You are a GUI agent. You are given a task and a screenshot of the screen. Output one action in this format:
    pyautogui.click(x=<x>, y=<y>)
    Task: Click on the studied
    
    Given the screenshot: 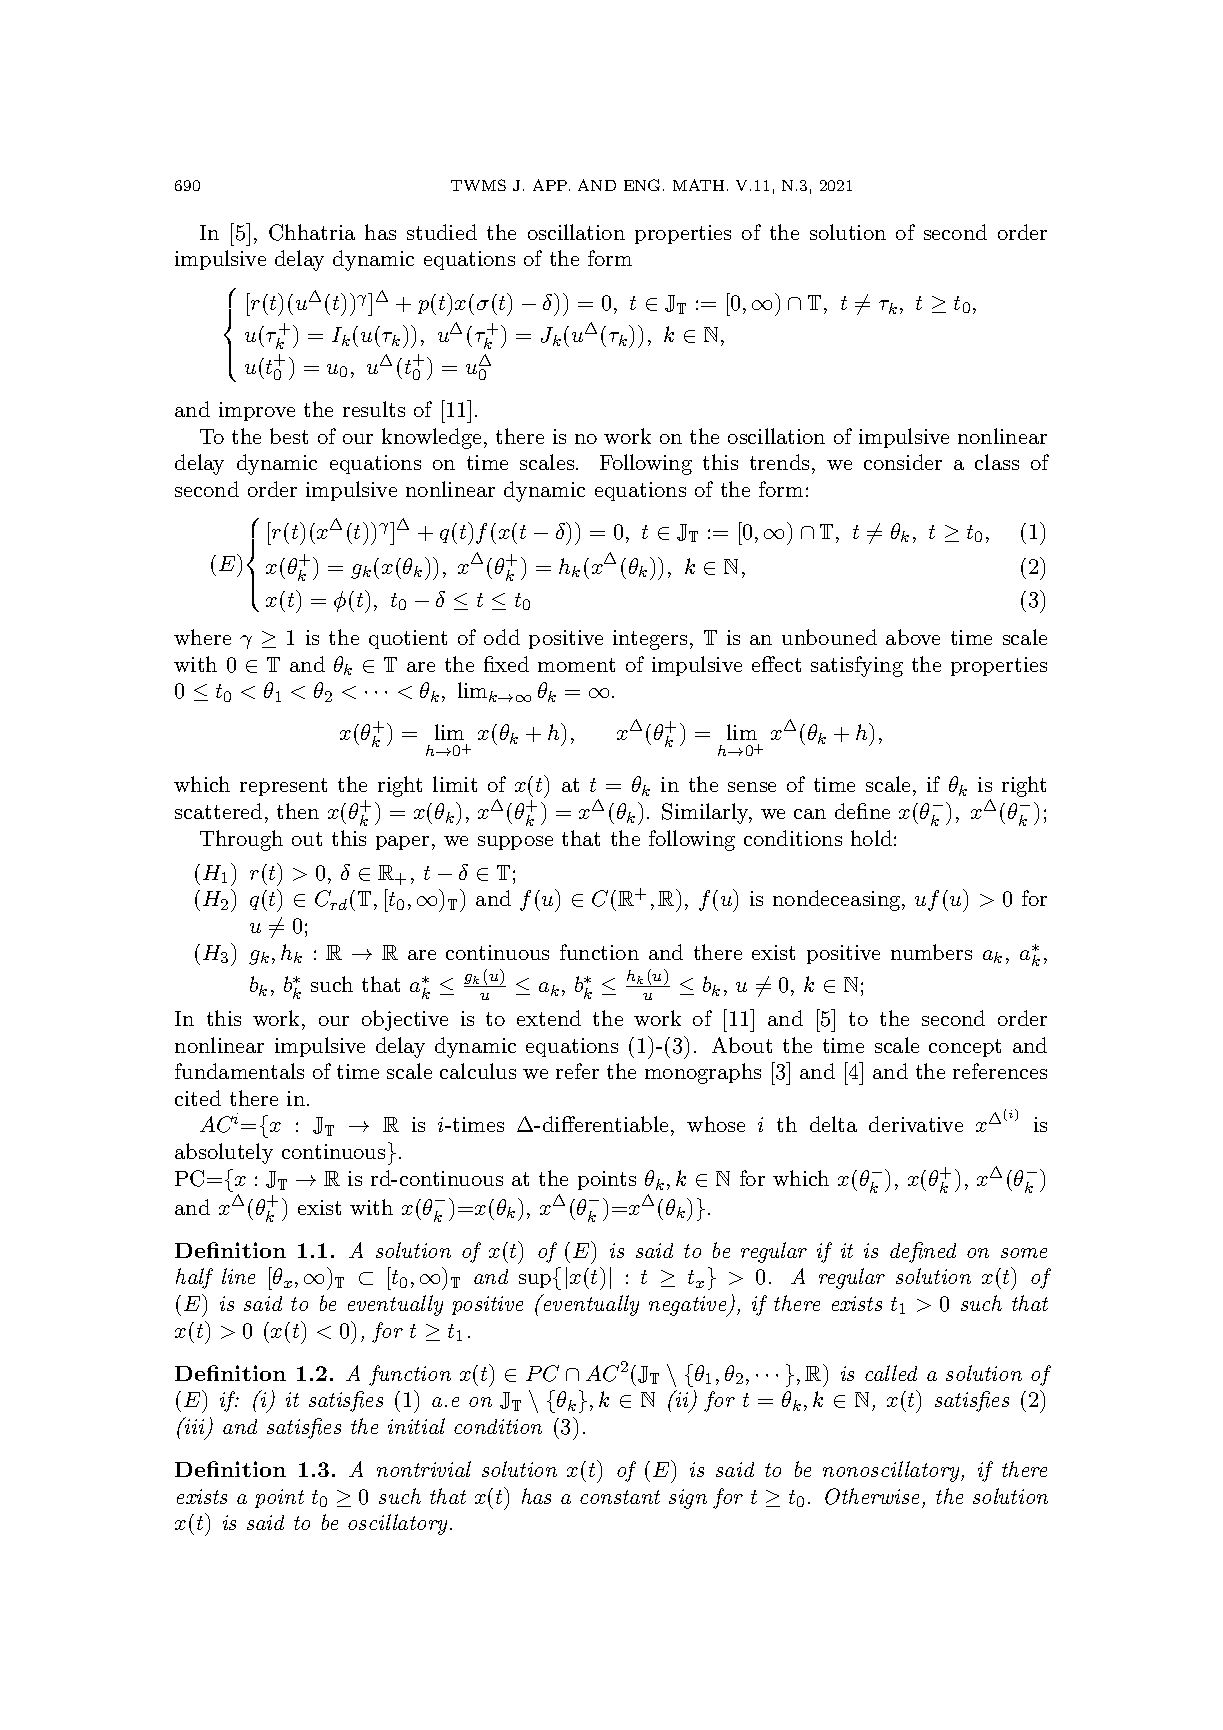 What is the action you would take?
    pyautogui.click(x=442, y=232)
